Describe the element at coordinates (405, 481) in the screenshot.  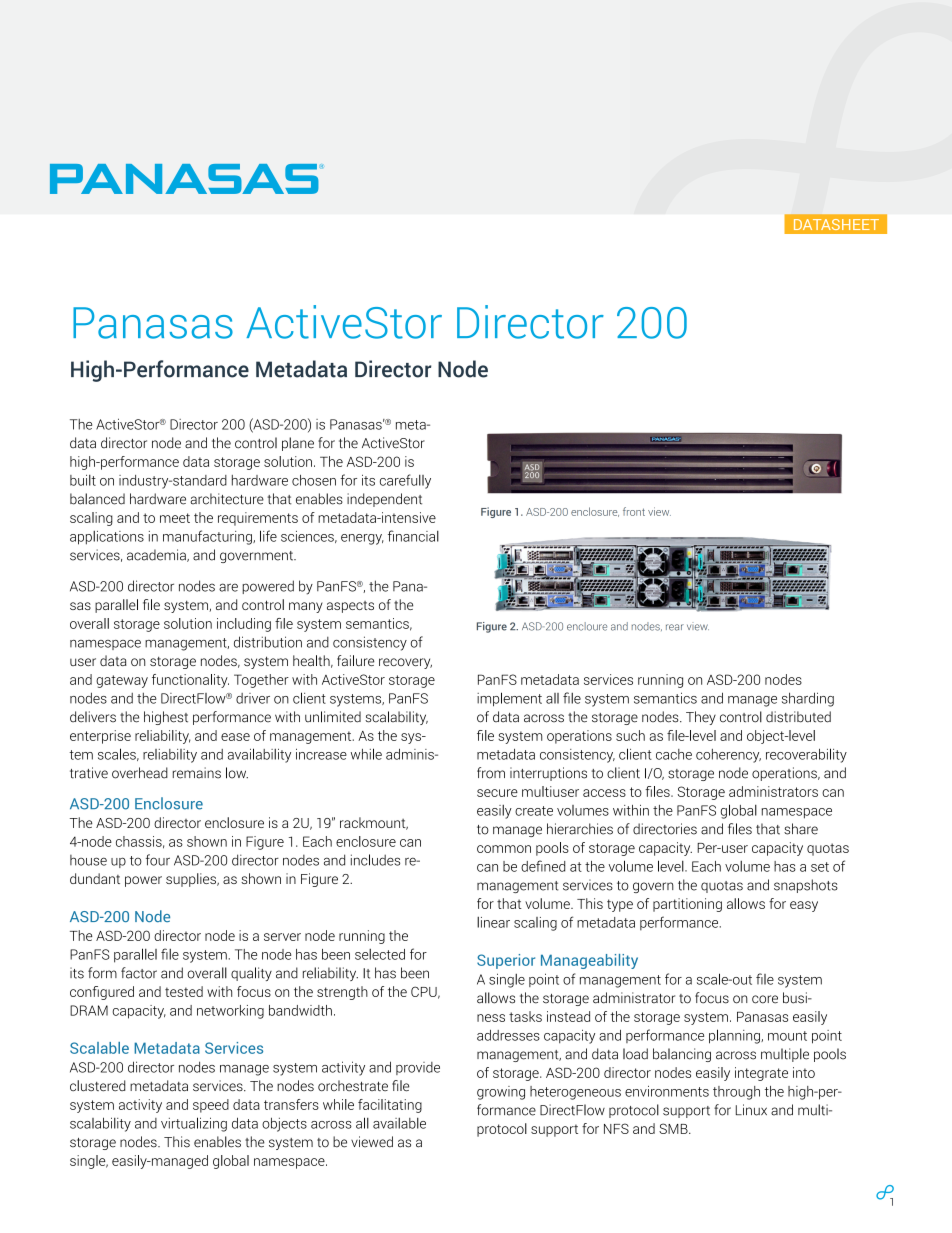
I see `carefully` at that location.
